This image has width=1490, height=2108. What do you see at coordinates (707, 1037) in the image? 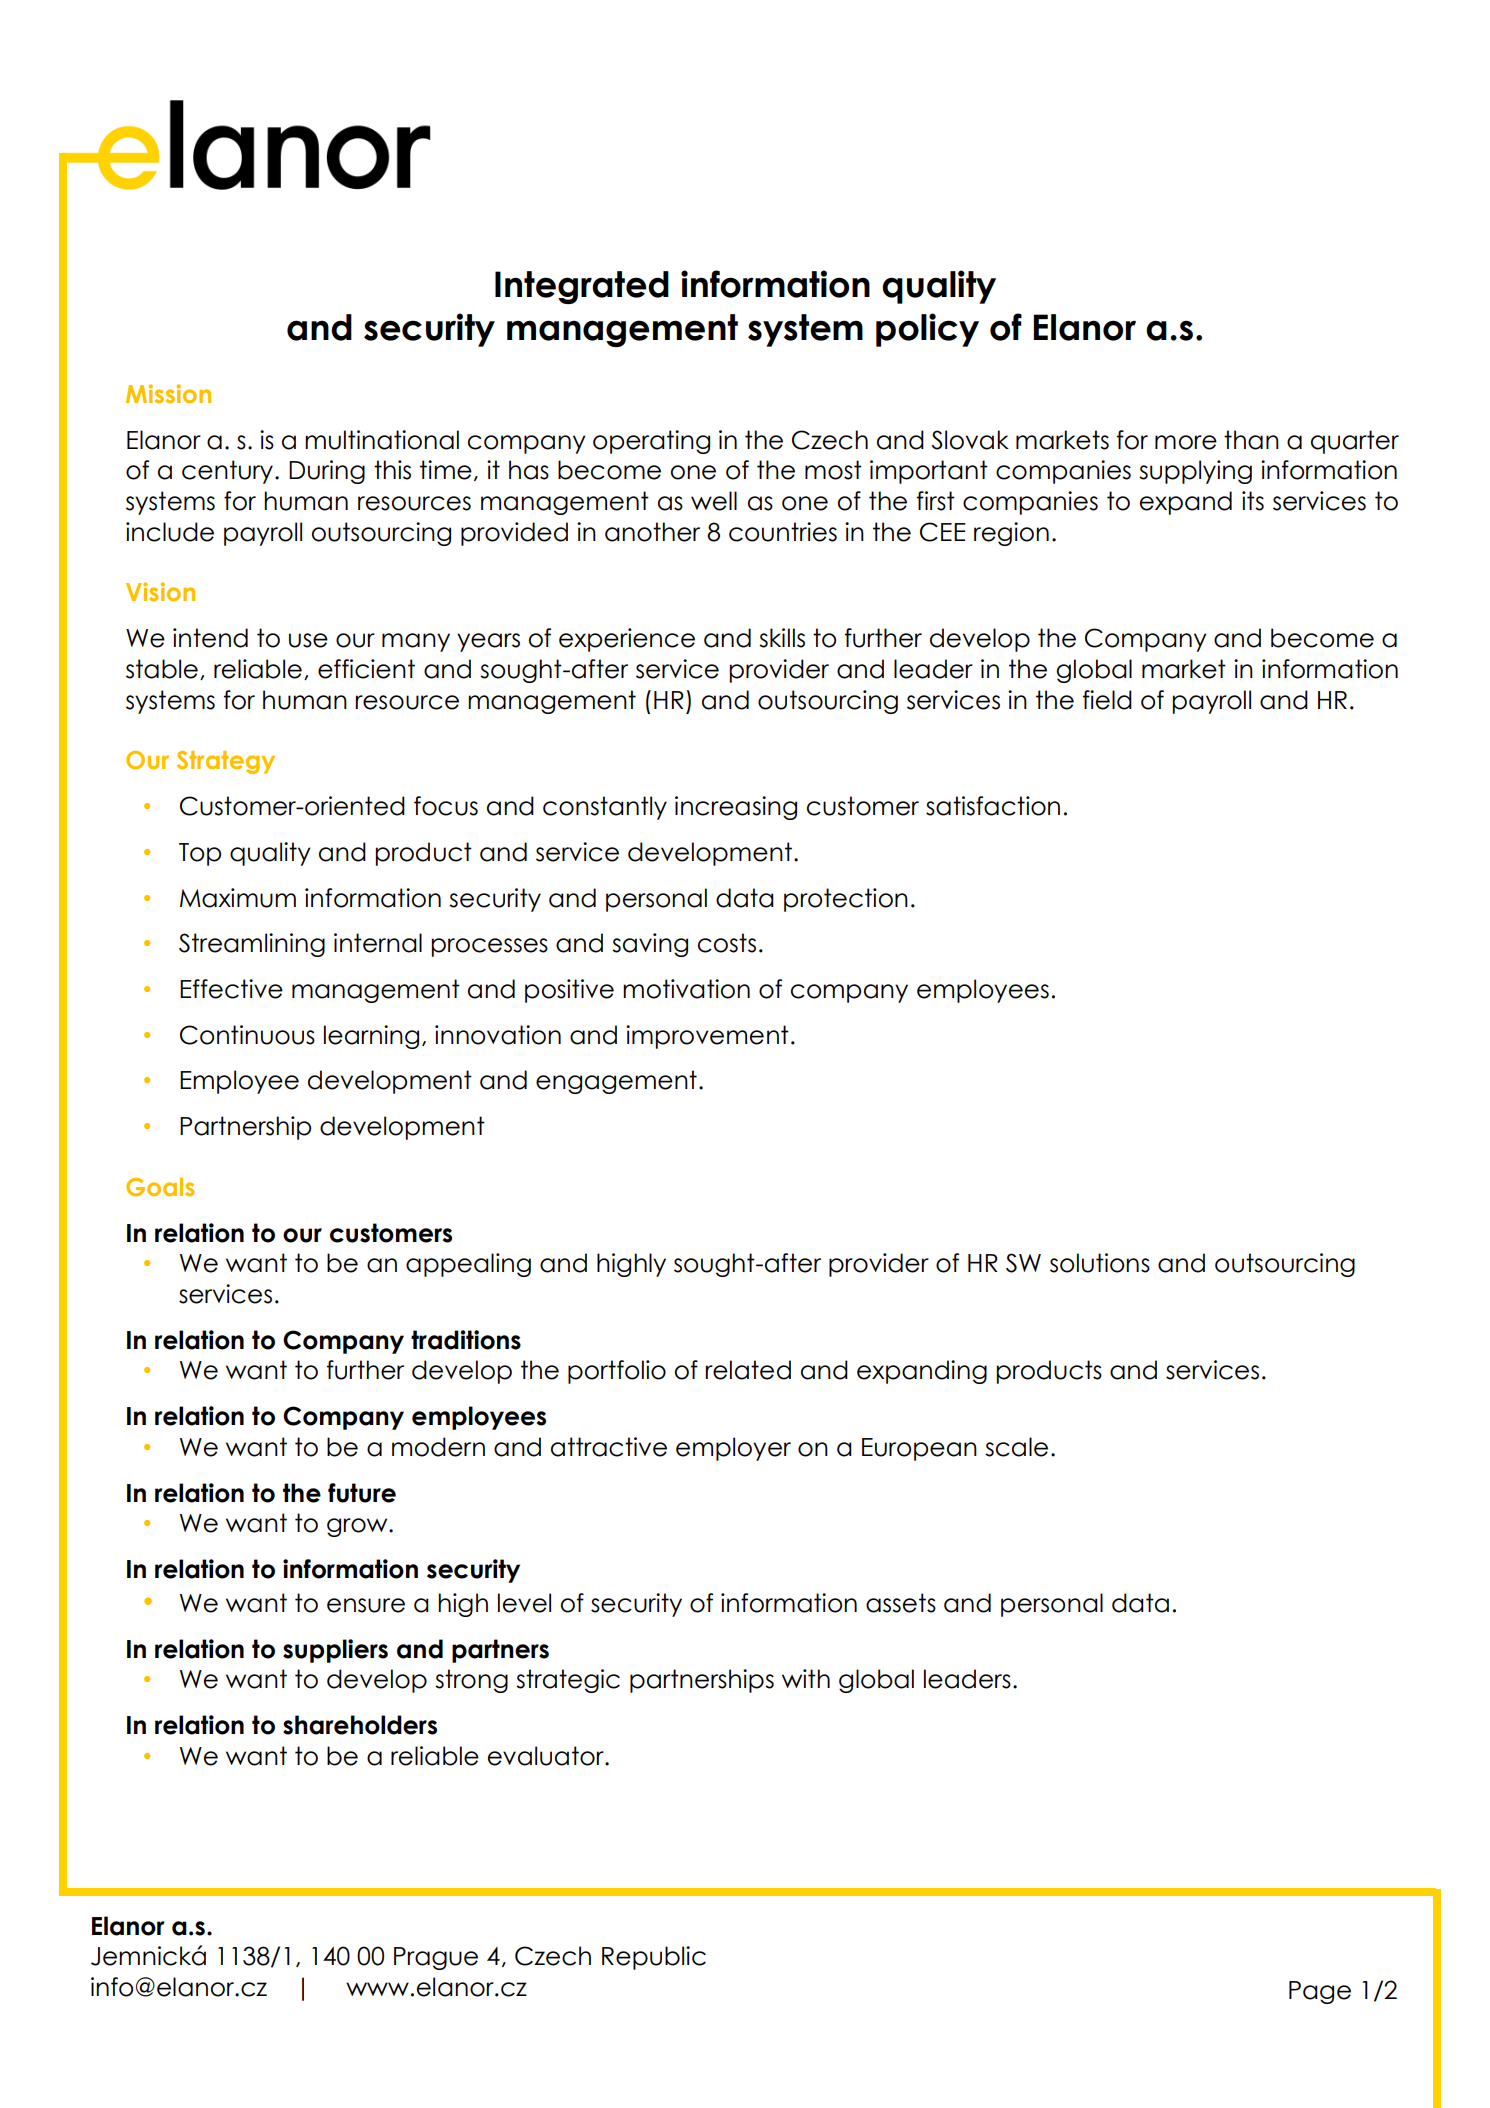
I see `improvement` at bounding box center [707, 1037].
